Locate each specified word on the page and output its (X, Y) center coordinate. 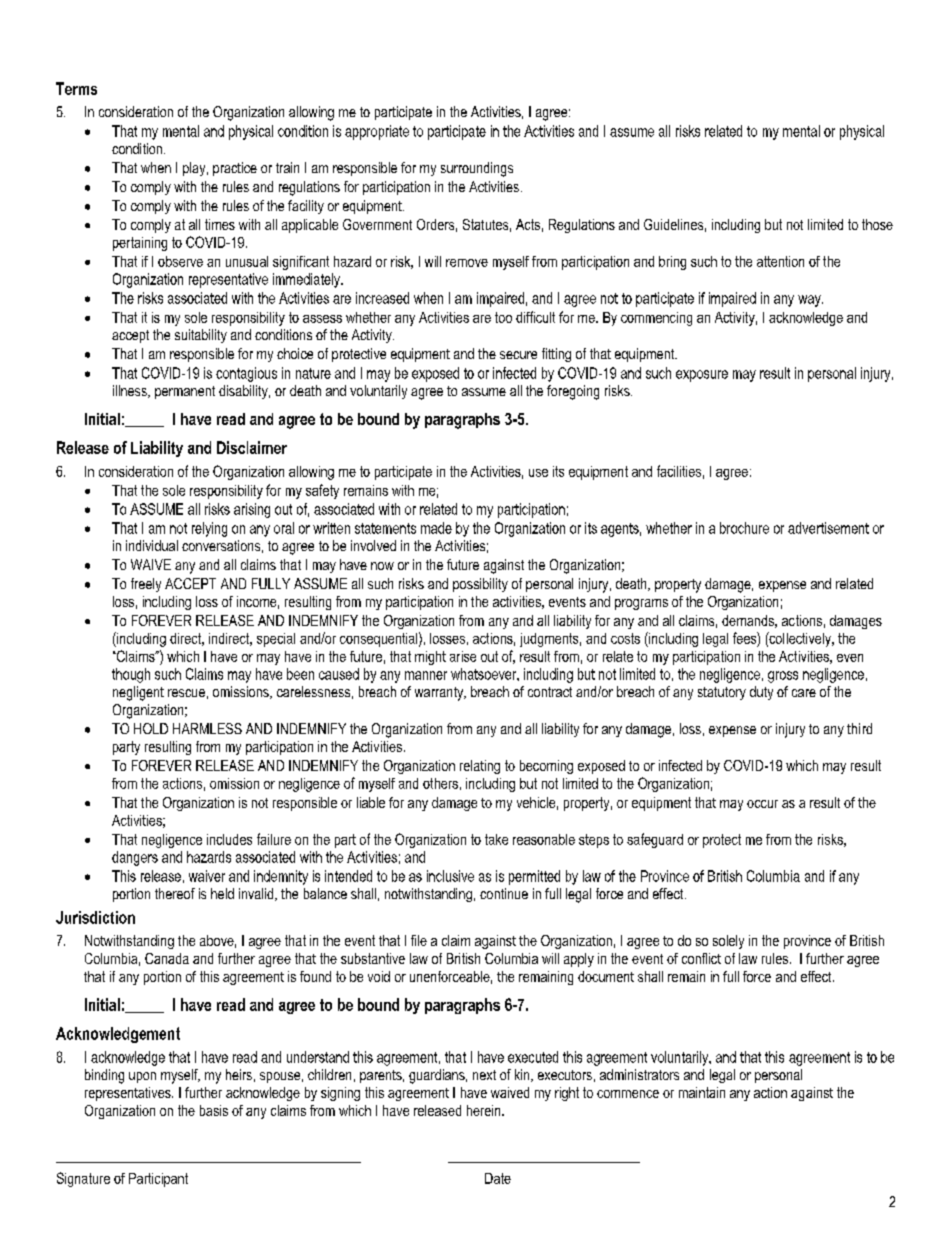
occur (762, 804)
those (877, 224)
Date (498, 1178)
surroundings (477, 169)
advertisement (828, 528)
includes (229, 839)
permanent (185, 392)
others (440, 783)
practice (235, 169)
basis (214, 1110)
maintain (702, 1092)
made (436, 528)
